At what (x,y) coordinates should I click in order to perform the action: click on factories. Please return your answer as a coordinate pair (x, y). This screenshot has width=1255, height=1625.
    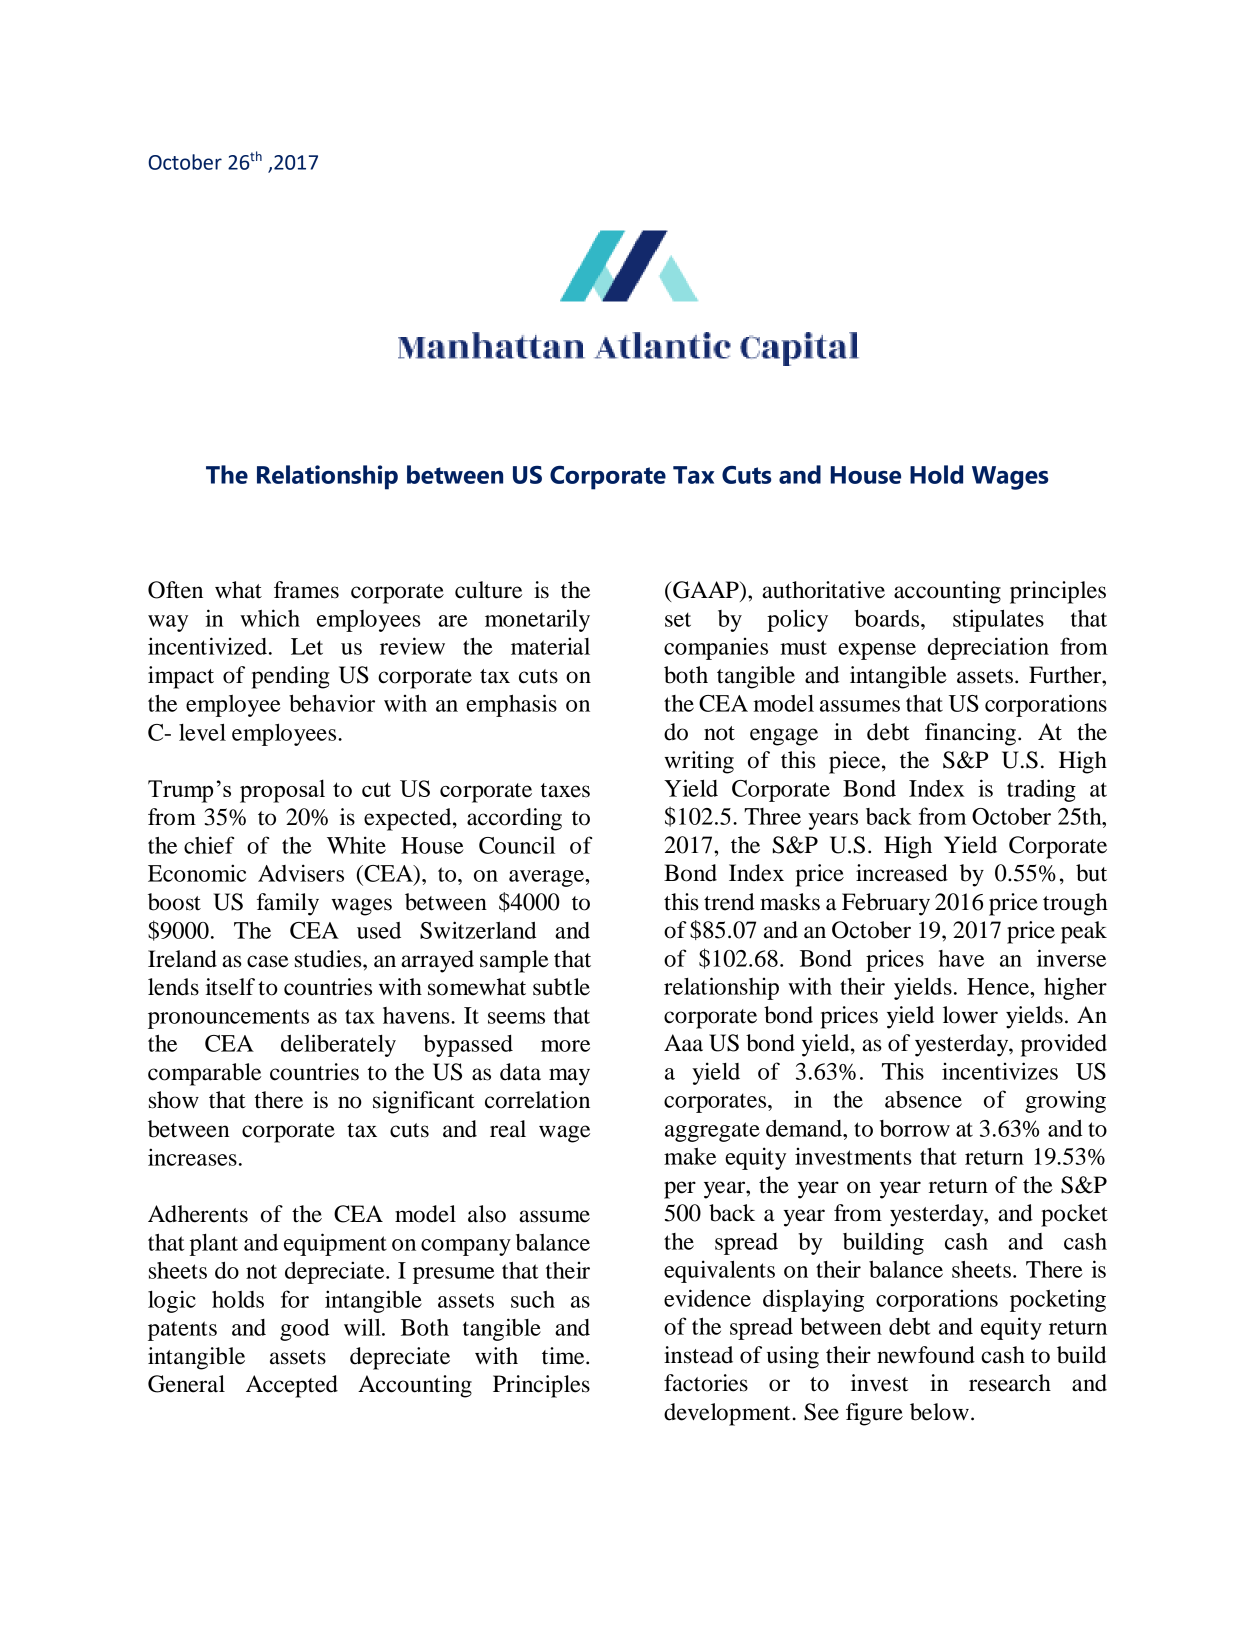
    Looking at the image, I should click on (706, 1383).
